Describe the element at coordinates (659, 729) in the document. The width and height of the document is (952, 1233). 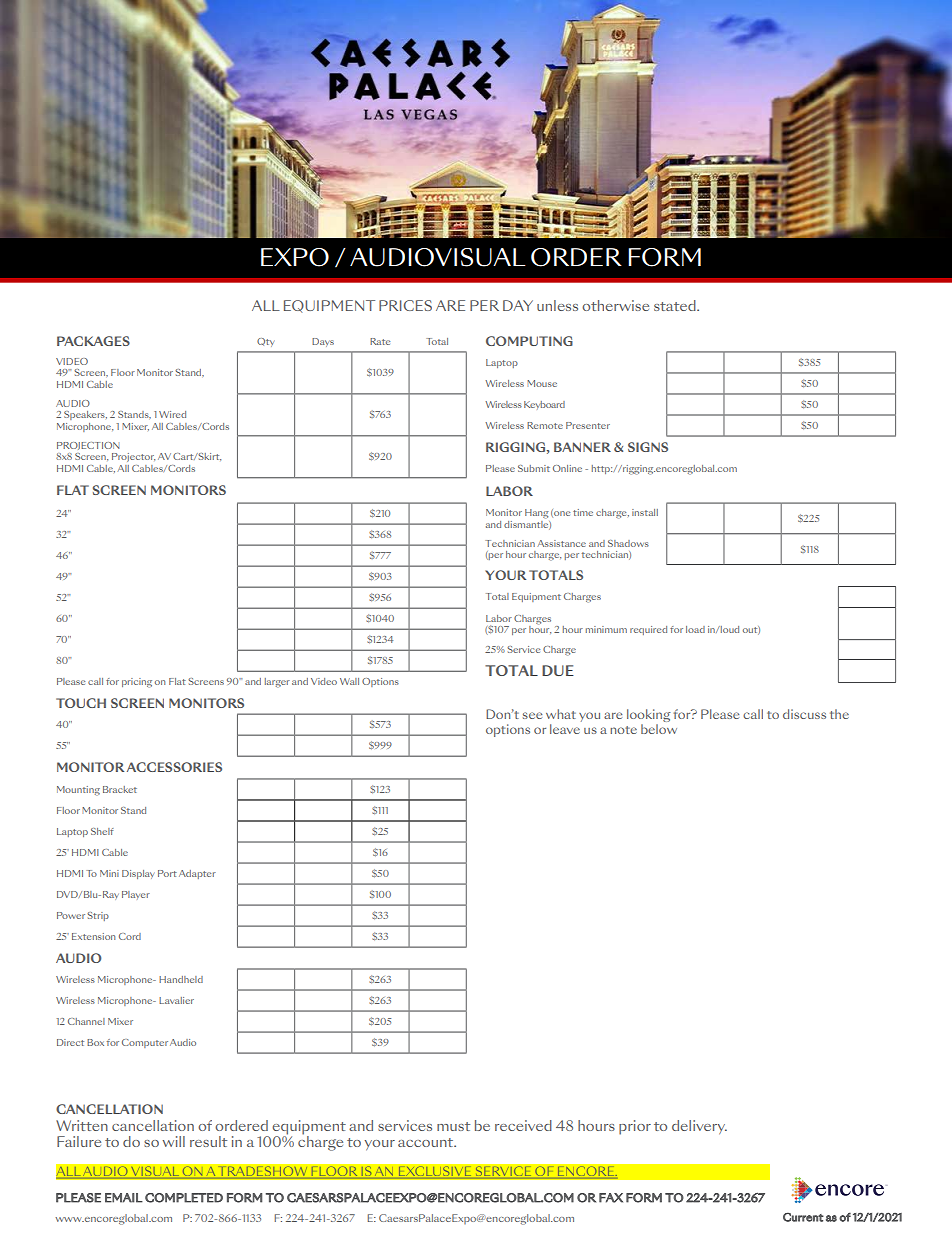
I see `below` at that location.
